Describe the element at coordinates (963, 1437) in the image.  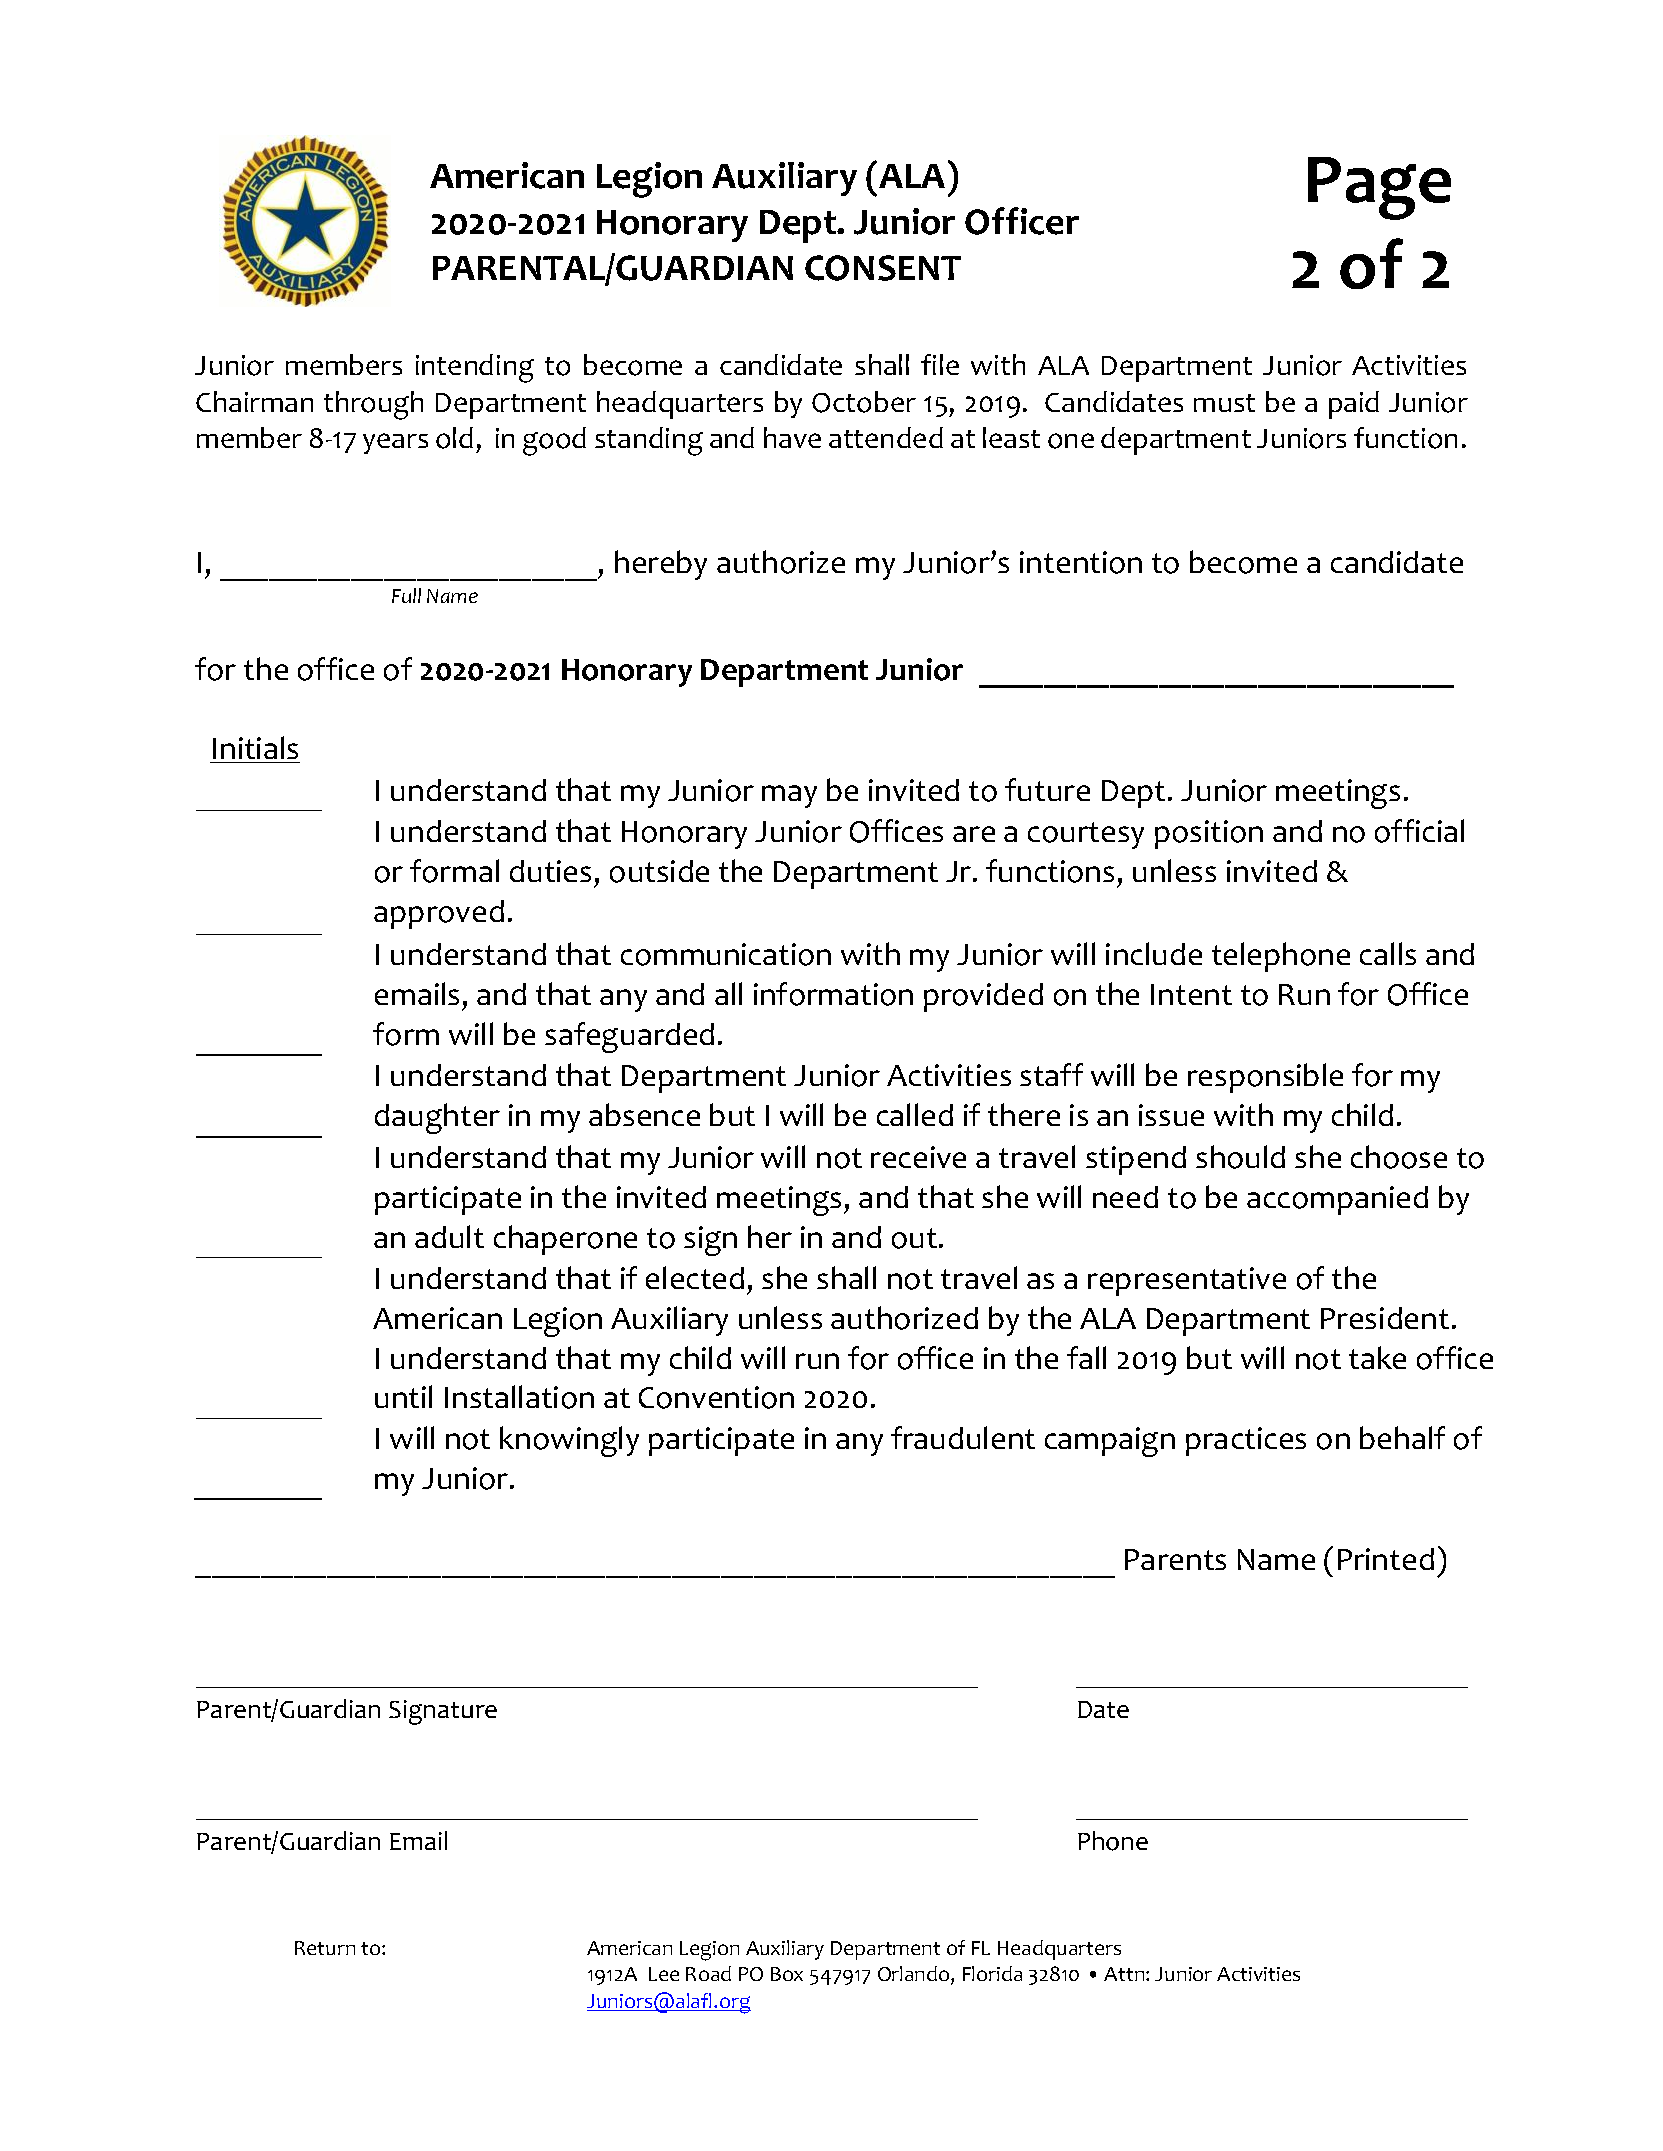
I see `fraudulent` at that location.
